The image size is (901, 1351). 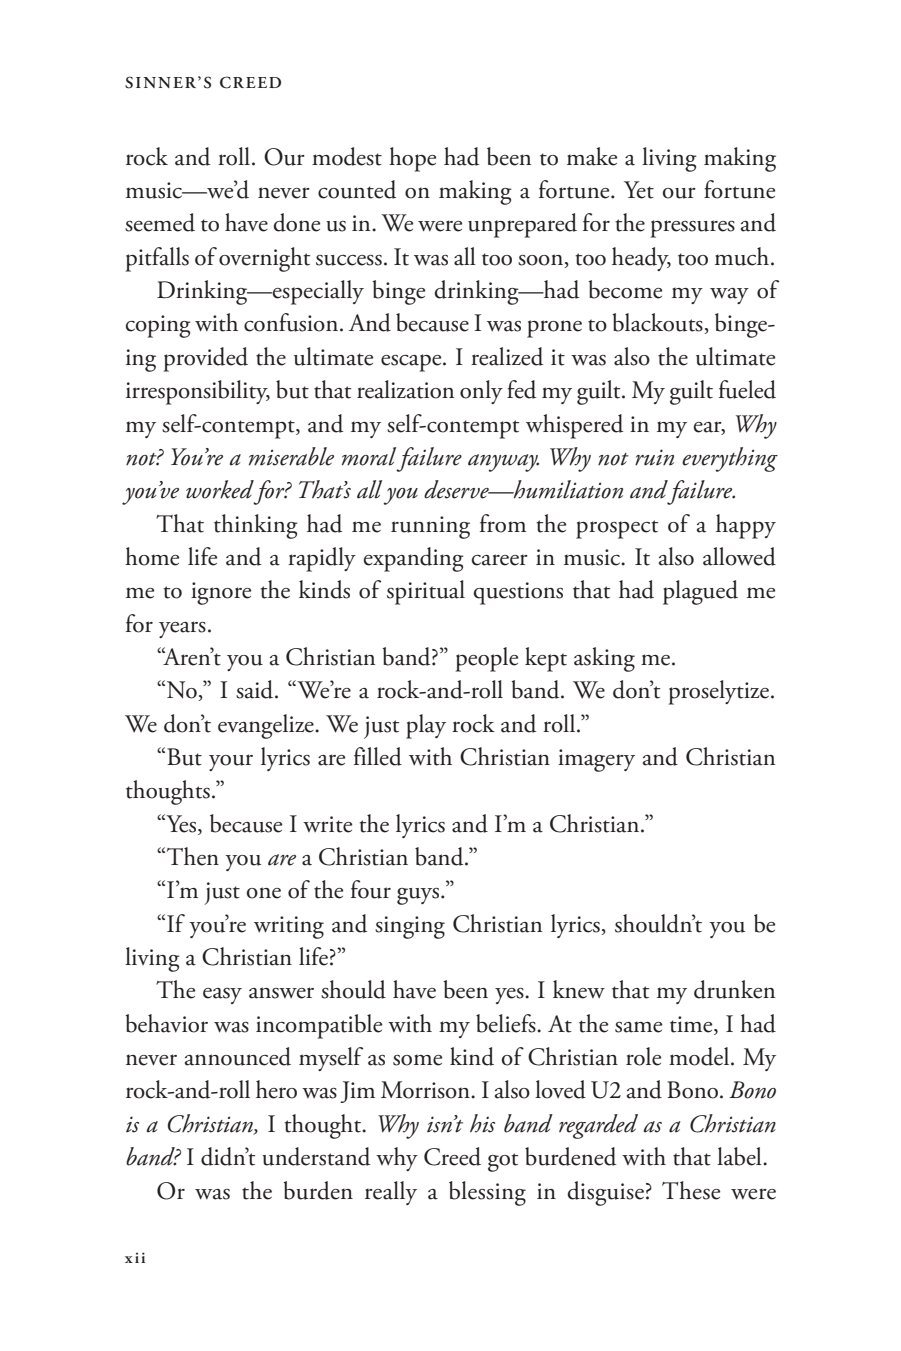 I want to click on play, so click(x=426, y=726).
